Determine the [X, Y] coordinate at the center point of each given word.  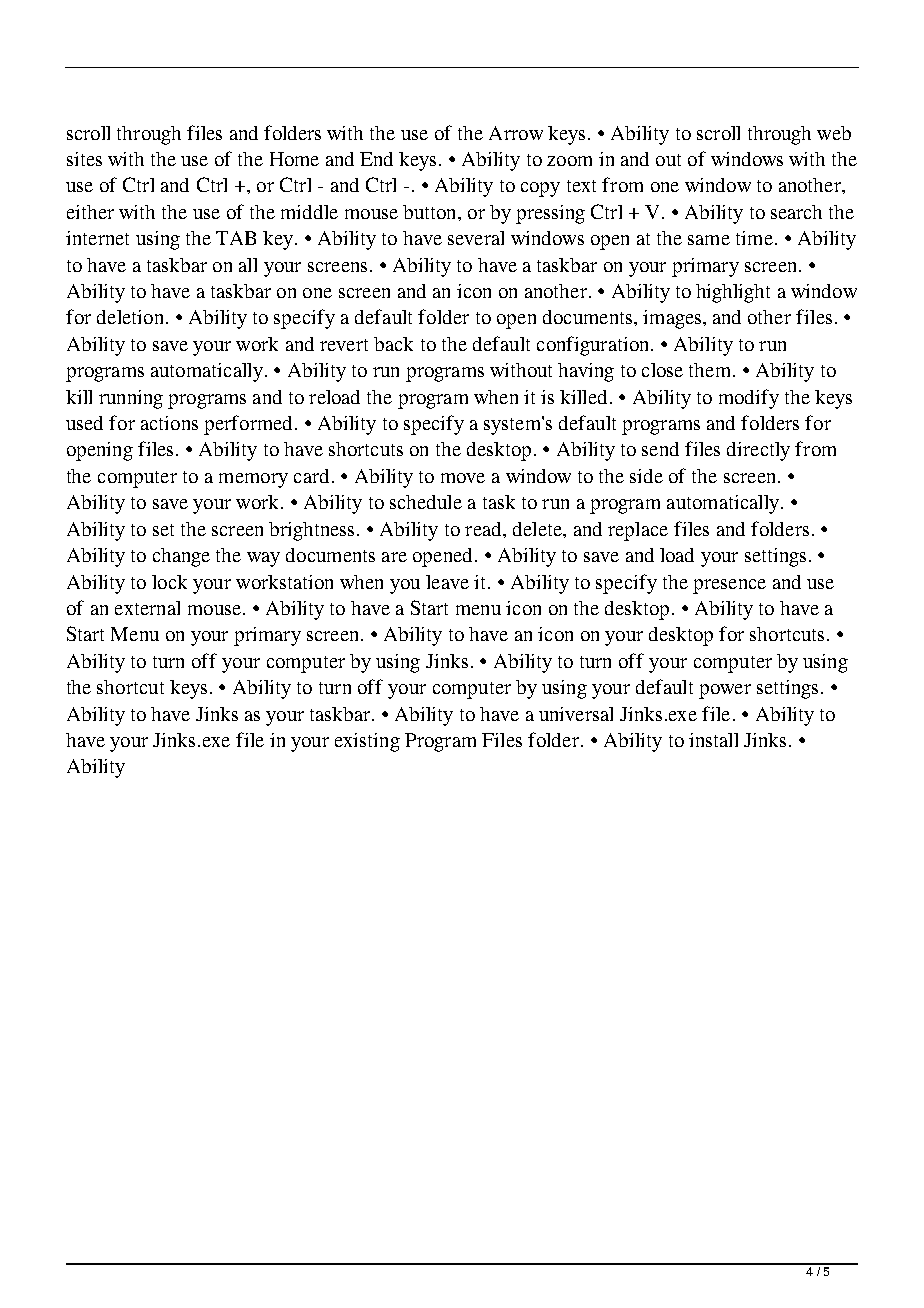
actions [169, 423]
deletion [130, 317]
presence [729, 586]
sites [84, 159]
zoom [569, 161]
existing [367, 742]
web [834, 133]
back [393, 344]
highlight [733, 293]
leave [447, 582]
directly [758, 451]
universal [576, 714]
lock [169, 582]
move [463, 478]
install [713, 740]
